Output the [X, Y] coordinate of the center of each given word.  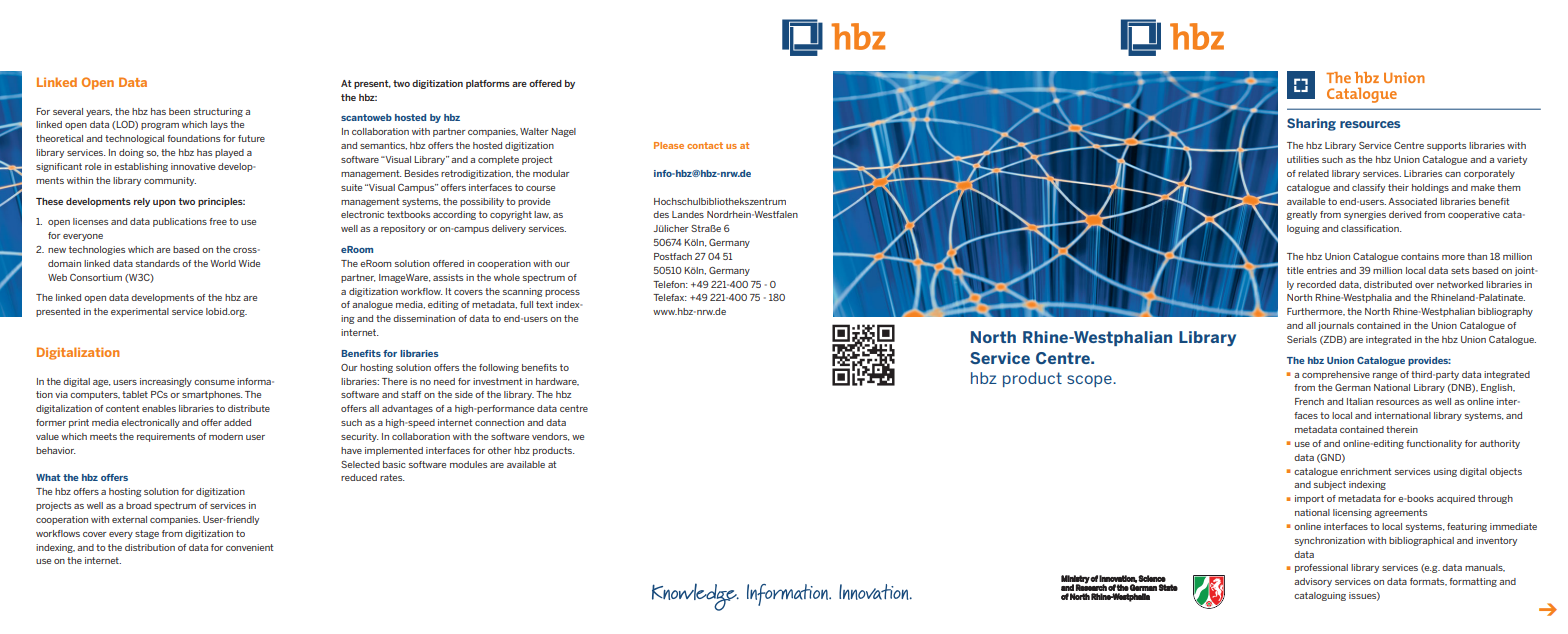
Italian [1360, 401]
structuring [218, 112]
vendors [551, 437]
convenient [249, 547]
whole [507, 277]
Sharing [1311, 124]
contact [705, 145]
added [237, 422]
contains [1420, 256]
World [223, 263]
